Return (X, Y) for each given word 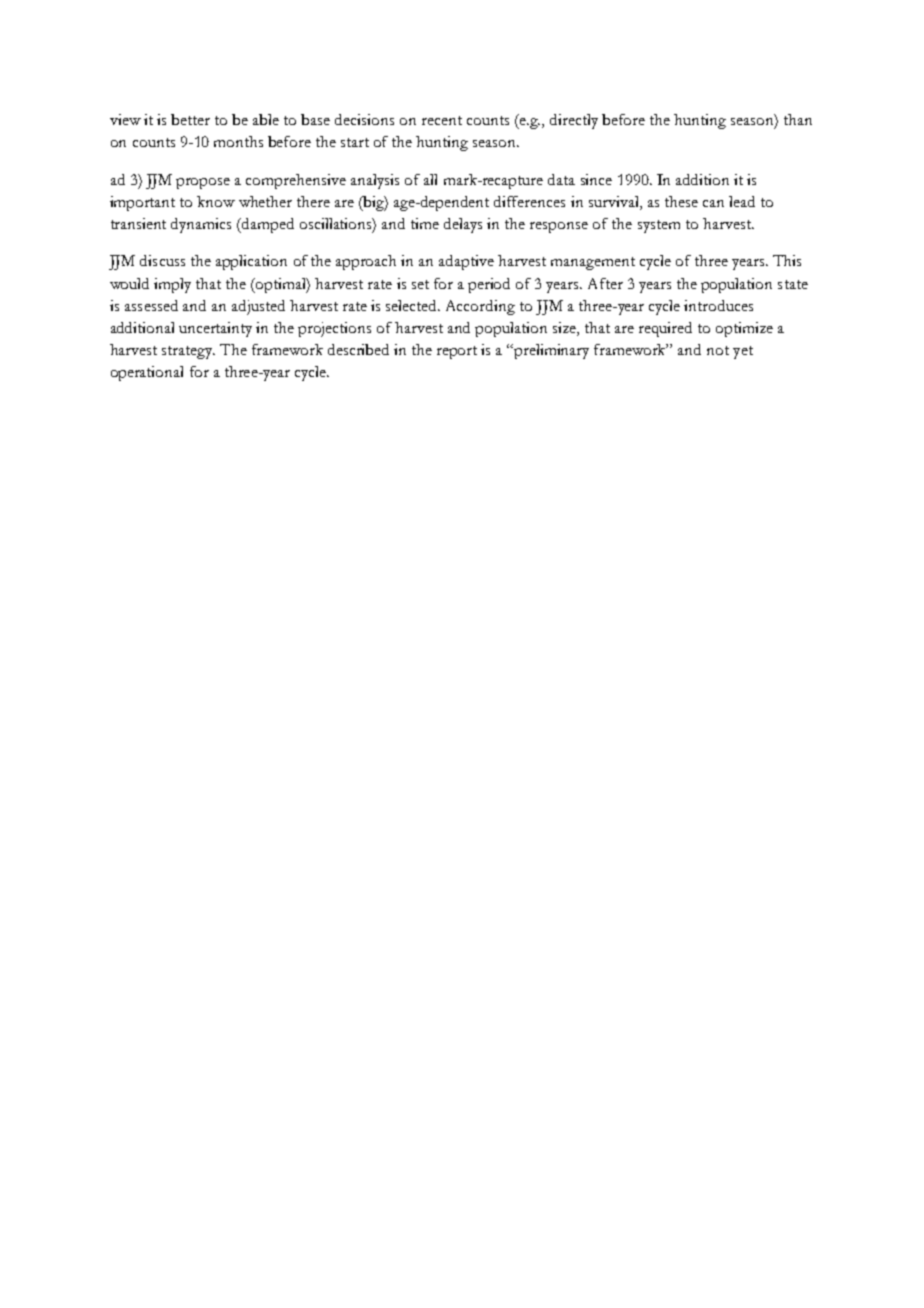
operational (147, 373)
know (216, 201)
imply (172, 285)
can (713, 203)
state (793, 284)
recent (442, 120)
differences (529, 201)
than (798, 119)
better (190, 119)
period (489, 285)
